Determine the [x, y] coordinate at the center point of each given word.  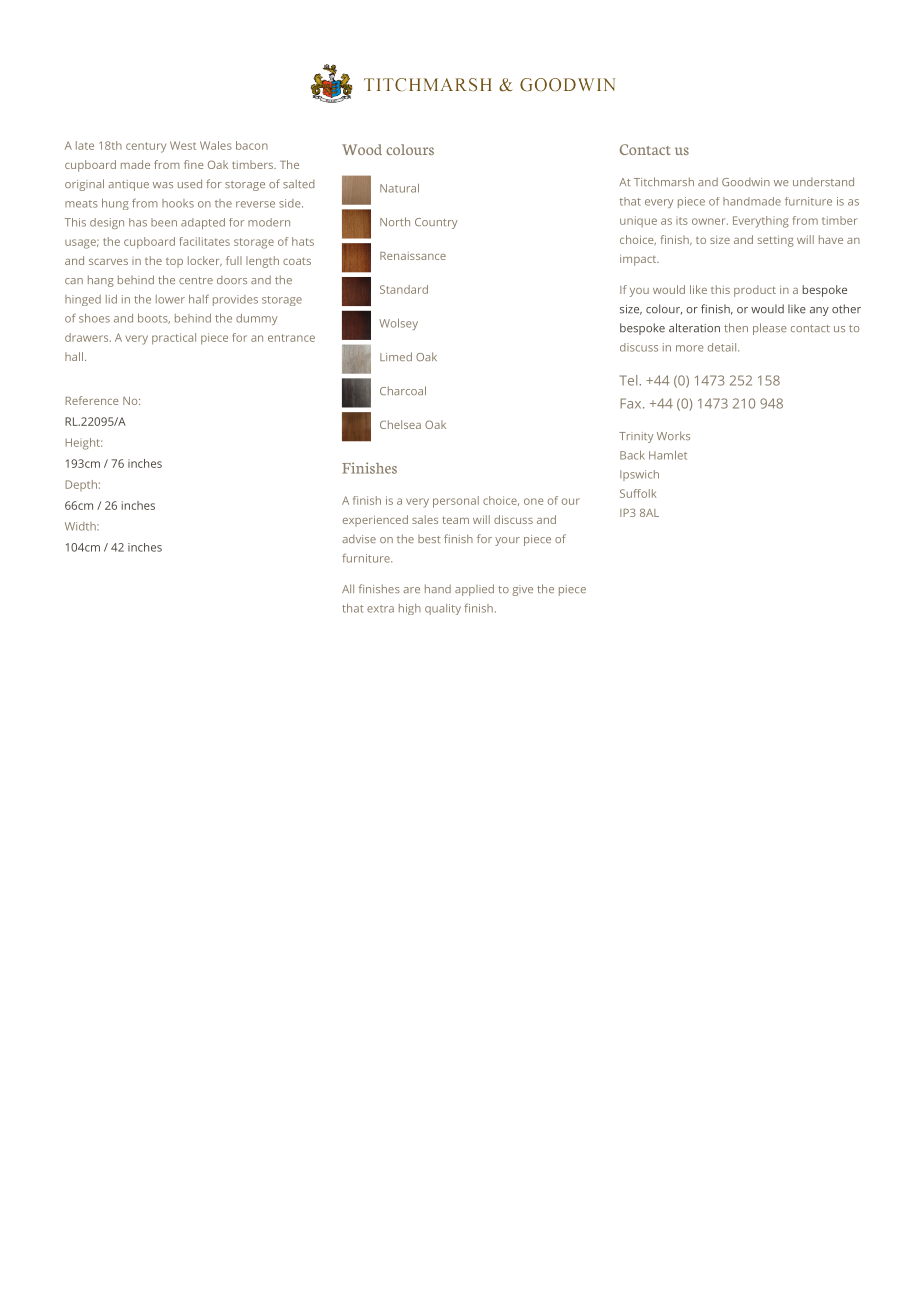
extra [380, 609]
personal [456, 502]
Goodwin [746, 182]
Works [673, 435]
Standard [404, 289]
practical [174, 339]
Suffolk [638, 493]
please [770, 329]
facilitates [205, 241]
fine [194, 164]
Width [81, 526]
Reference [92, 400]
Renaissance [413, 256]
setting [776, 241]
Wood [362, 149]
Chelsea [400, 424]
